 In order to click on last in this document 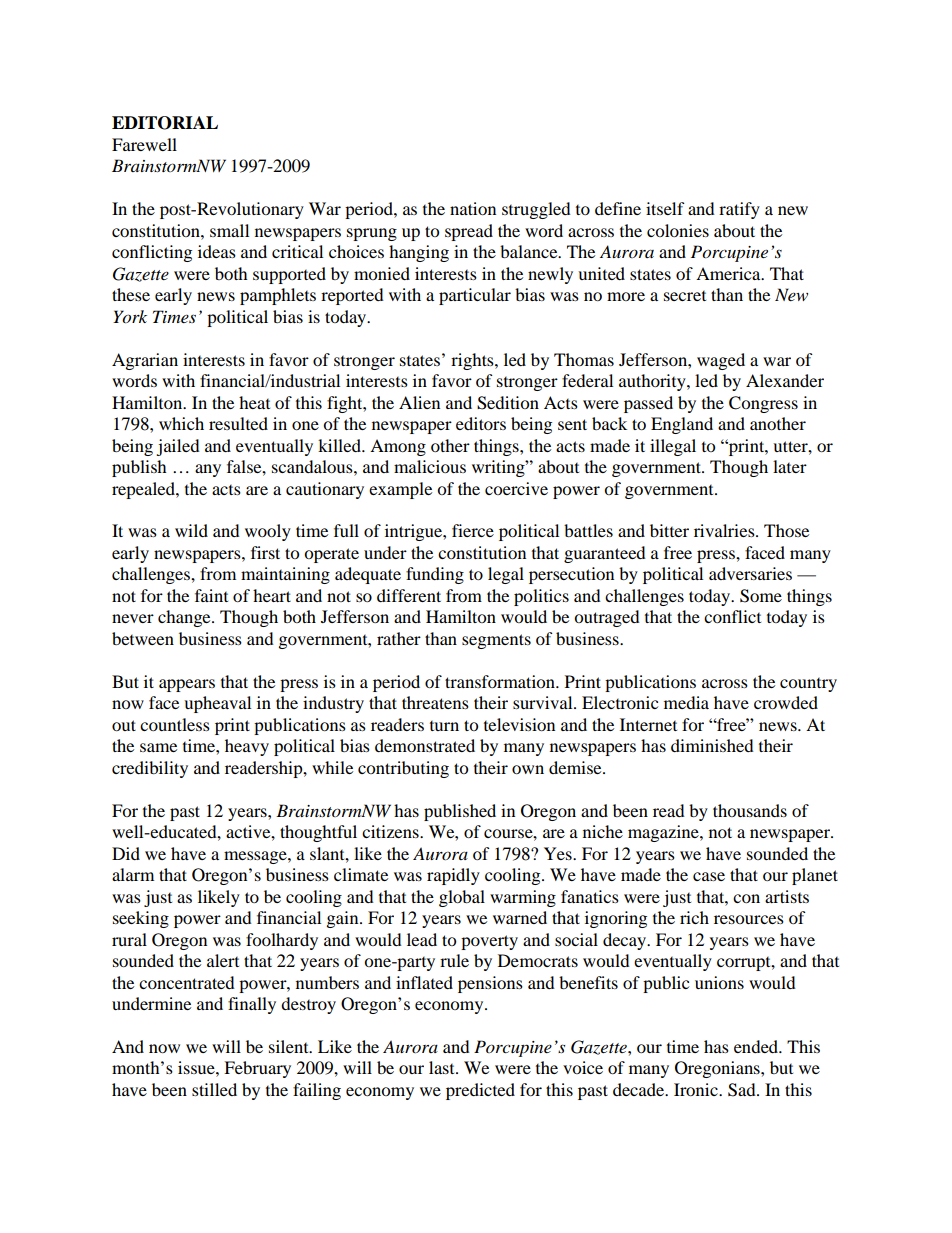, I will do `click(443, 1067)`.
